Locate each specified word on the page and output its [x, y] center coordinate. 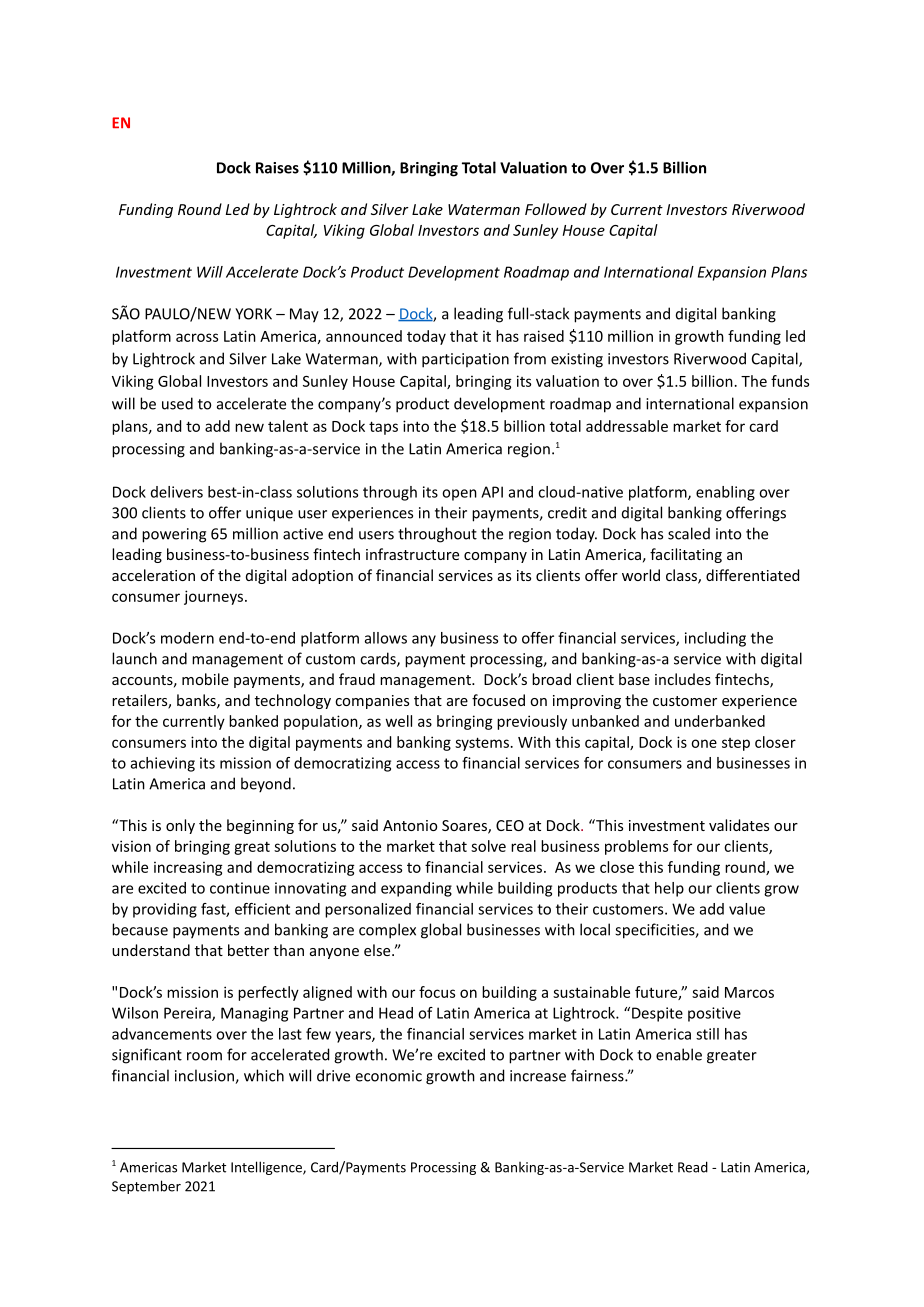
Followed [556, 209]
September [146, 1187]
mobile [205, 679]
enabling [725, 493]
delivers [177, 492]
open [459, 495]
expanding [416, 889]
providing [165, 910]
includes [683, 679]
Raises [277, 168]
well [398, 721]
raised [544, 336]
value [747, 909]
